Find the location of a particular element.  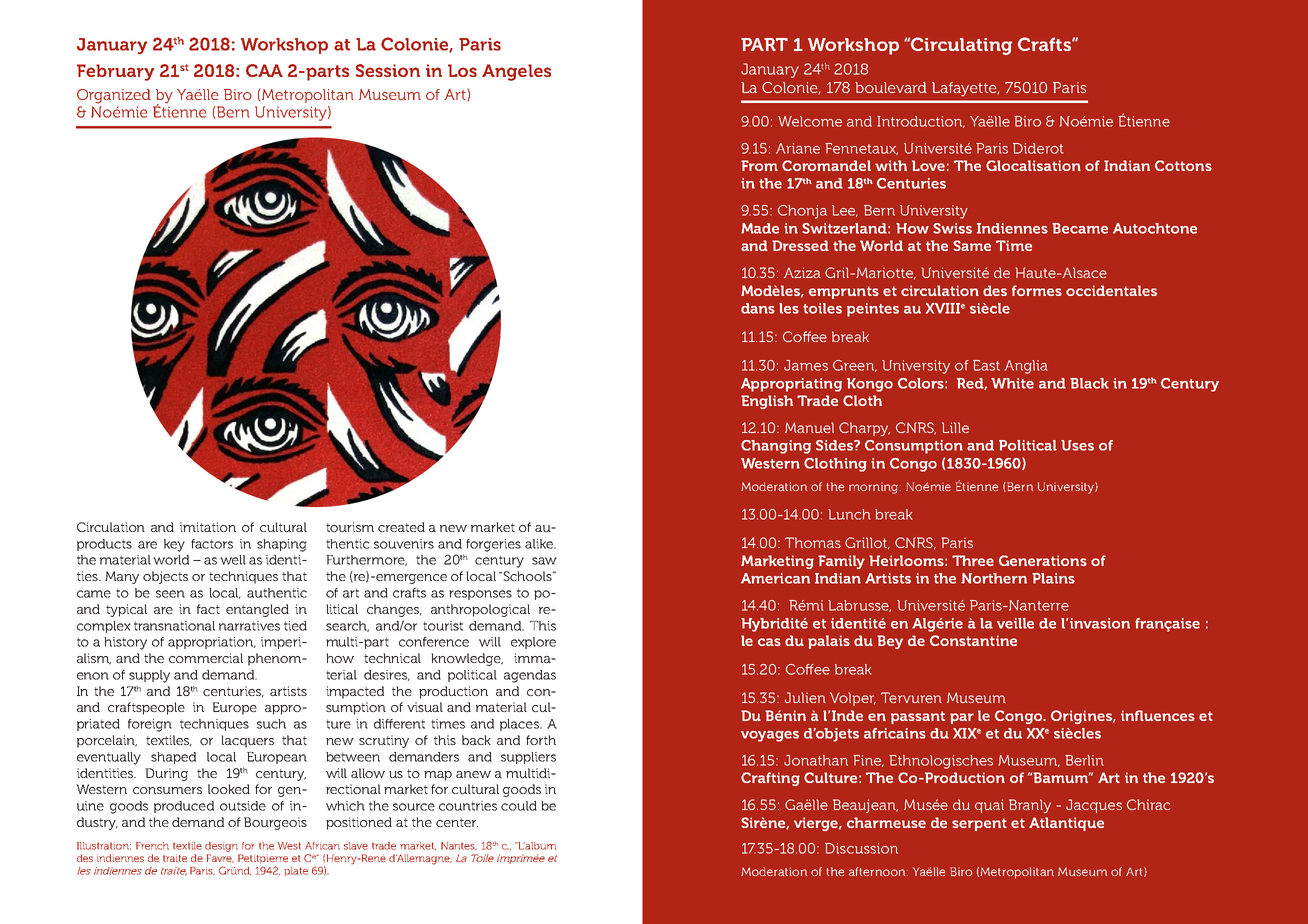

Angeles is located at coordinates (516, 72).
